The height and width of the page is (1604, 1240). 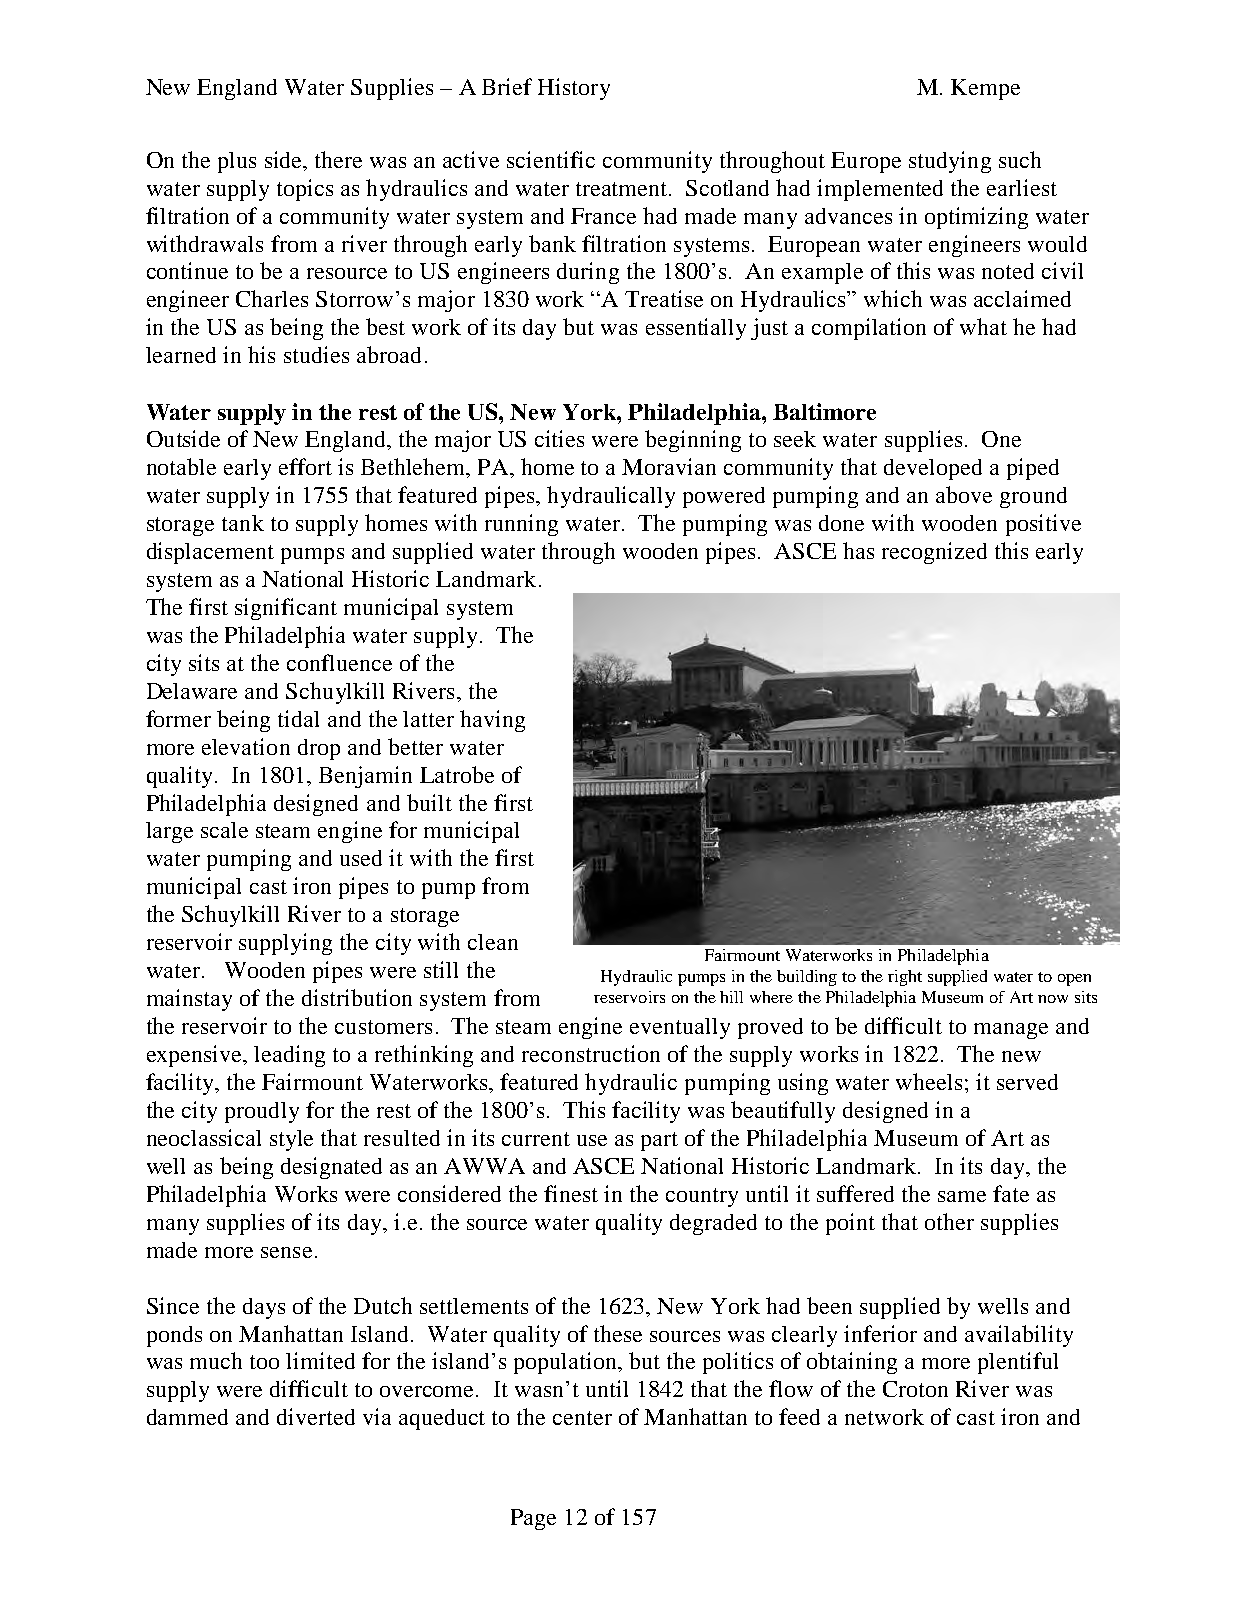 I want to click on effort, so click(x=305, y=466).
